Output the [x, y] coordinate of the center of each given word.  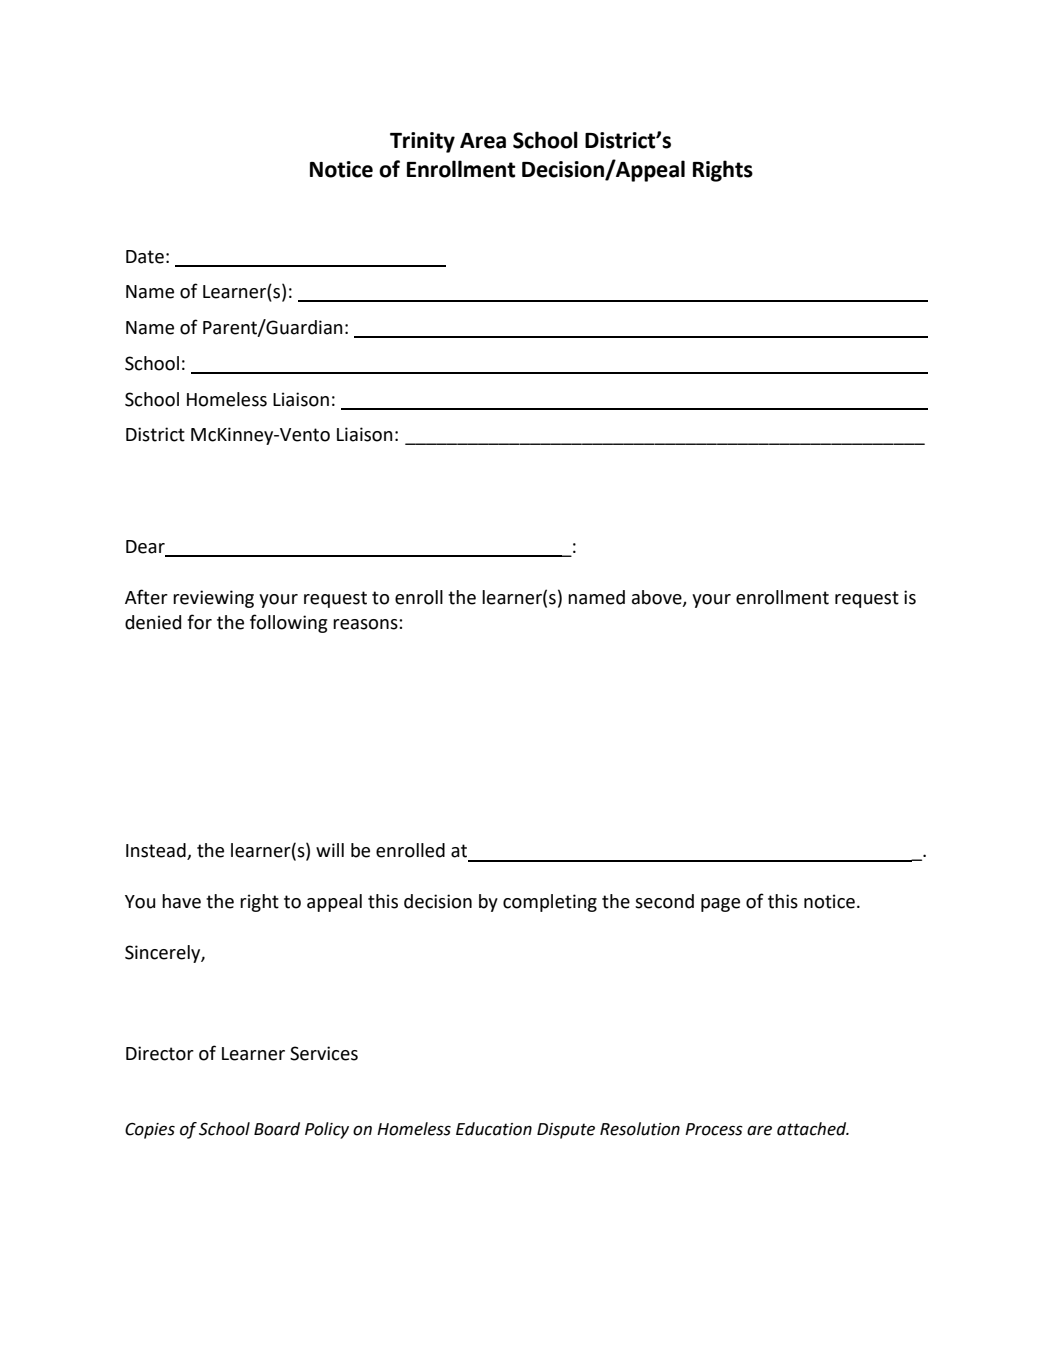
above [658, 598]
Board [277, 1129]
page [720, 905]
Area [483, 141]
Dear [146, 548]
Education [494, 1129]
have [181, 901]
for [199, 622]
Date [145, 257]
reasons [366, 624]
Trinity [422, 142]
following [288, 623]
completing [550, 903]
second [664, 901]
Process [714, 1129]
